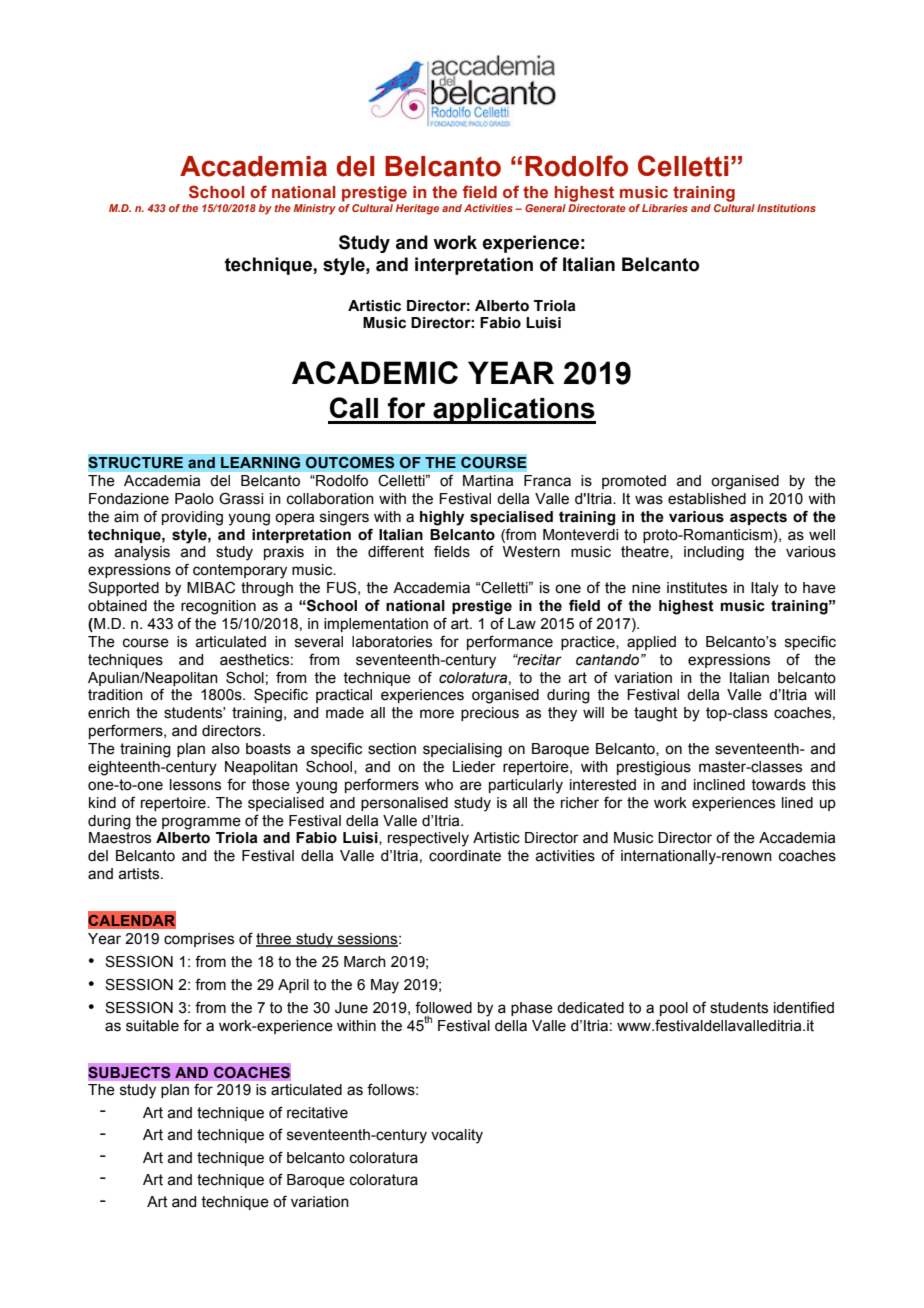  Describe the element at coordinates (707, 499) in the image. I see `established` at that location.
